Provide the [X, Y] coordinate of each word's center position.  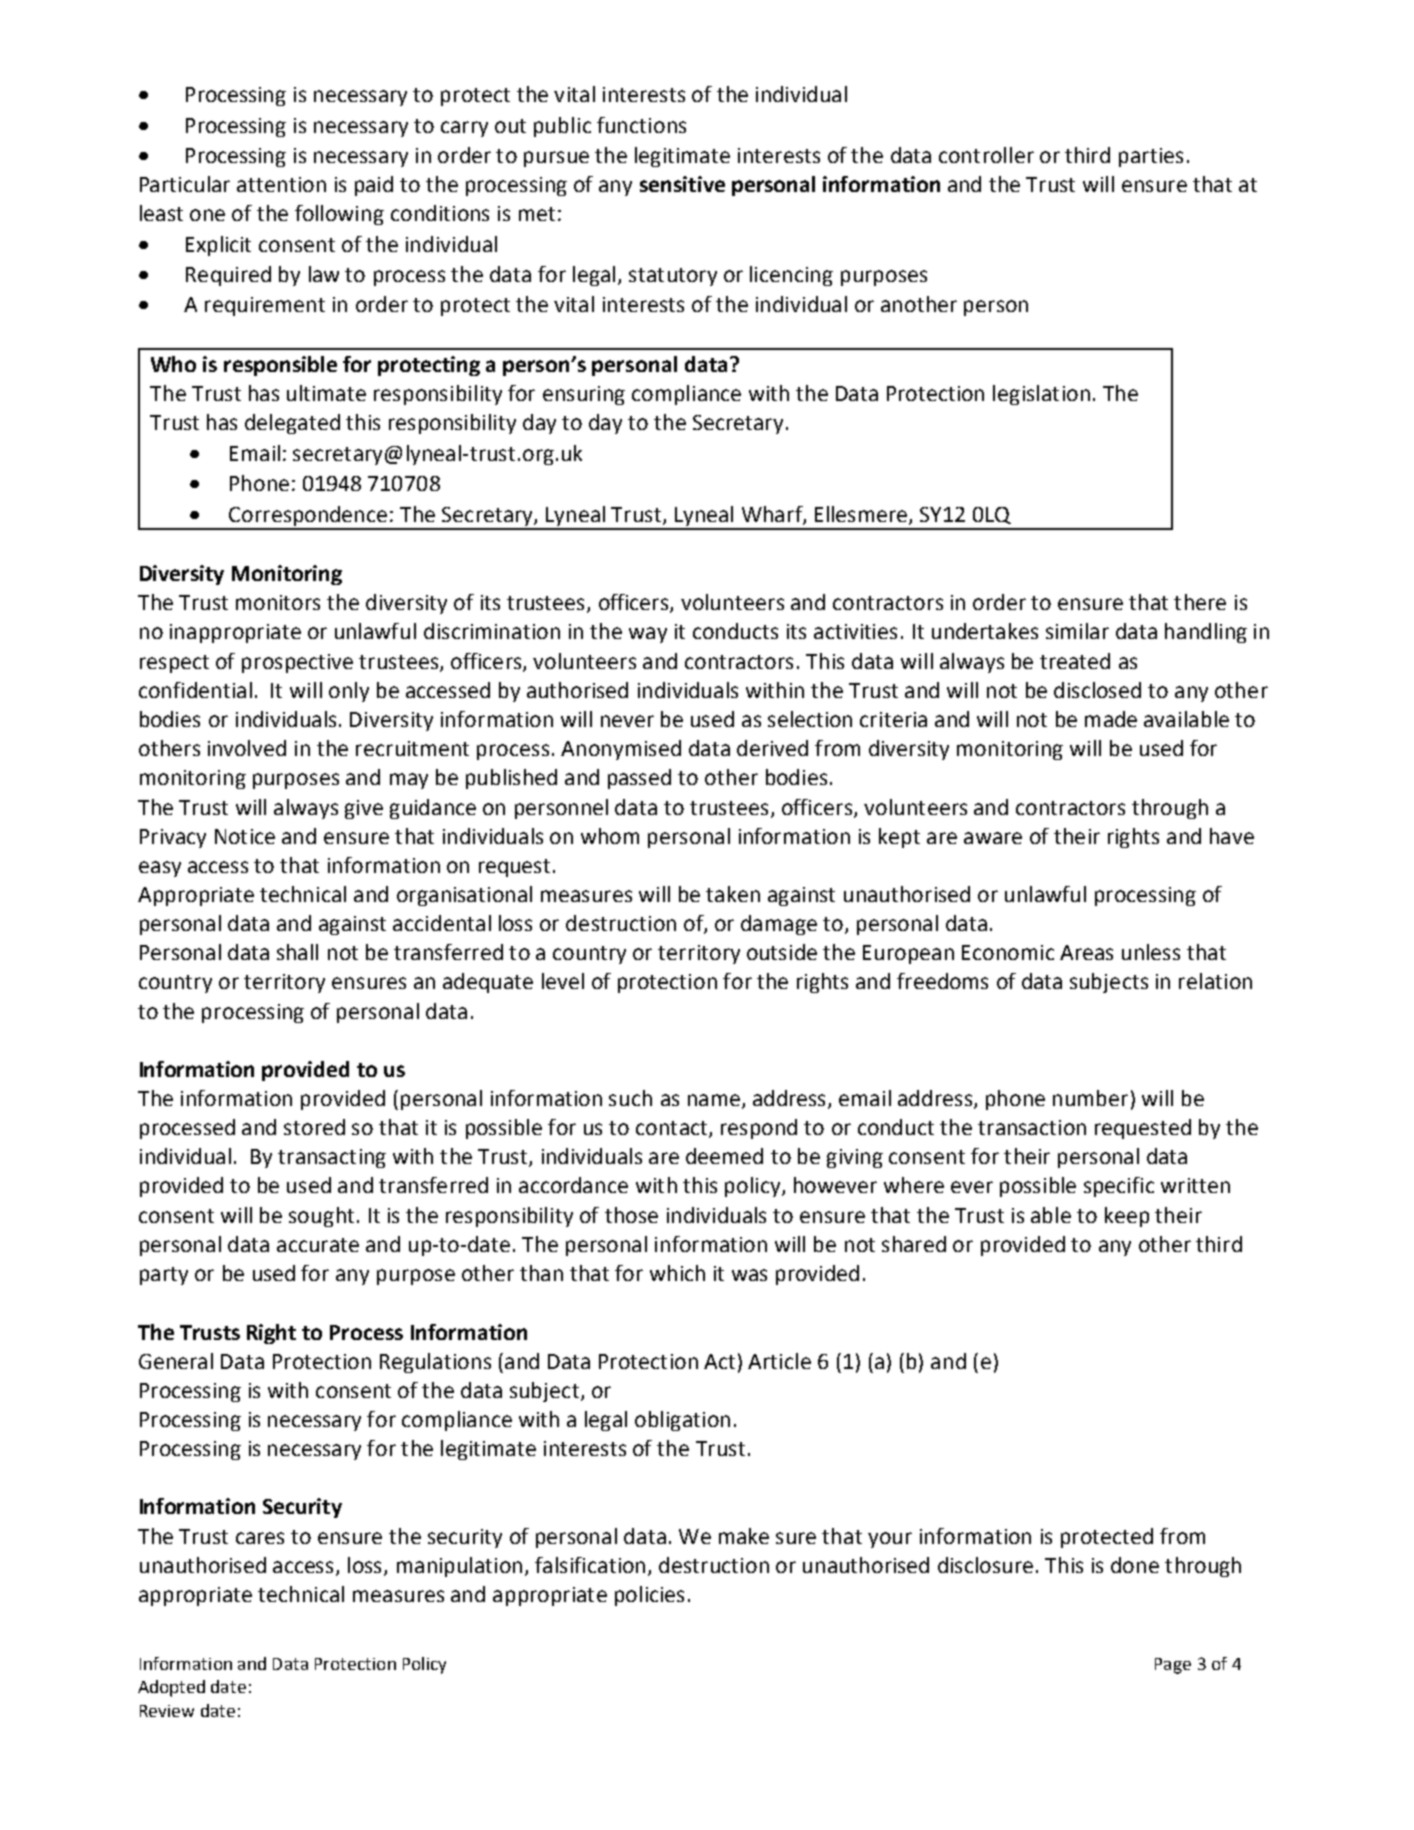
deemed [724, 1156]
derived [772, 748]
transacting [332, 1158]
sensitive [682, 184]
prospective [297, 663]
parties [1151, 157]
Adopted [171, 1688]
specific [1119, 1187]
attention [281, 184]
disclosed [1097, 690]
